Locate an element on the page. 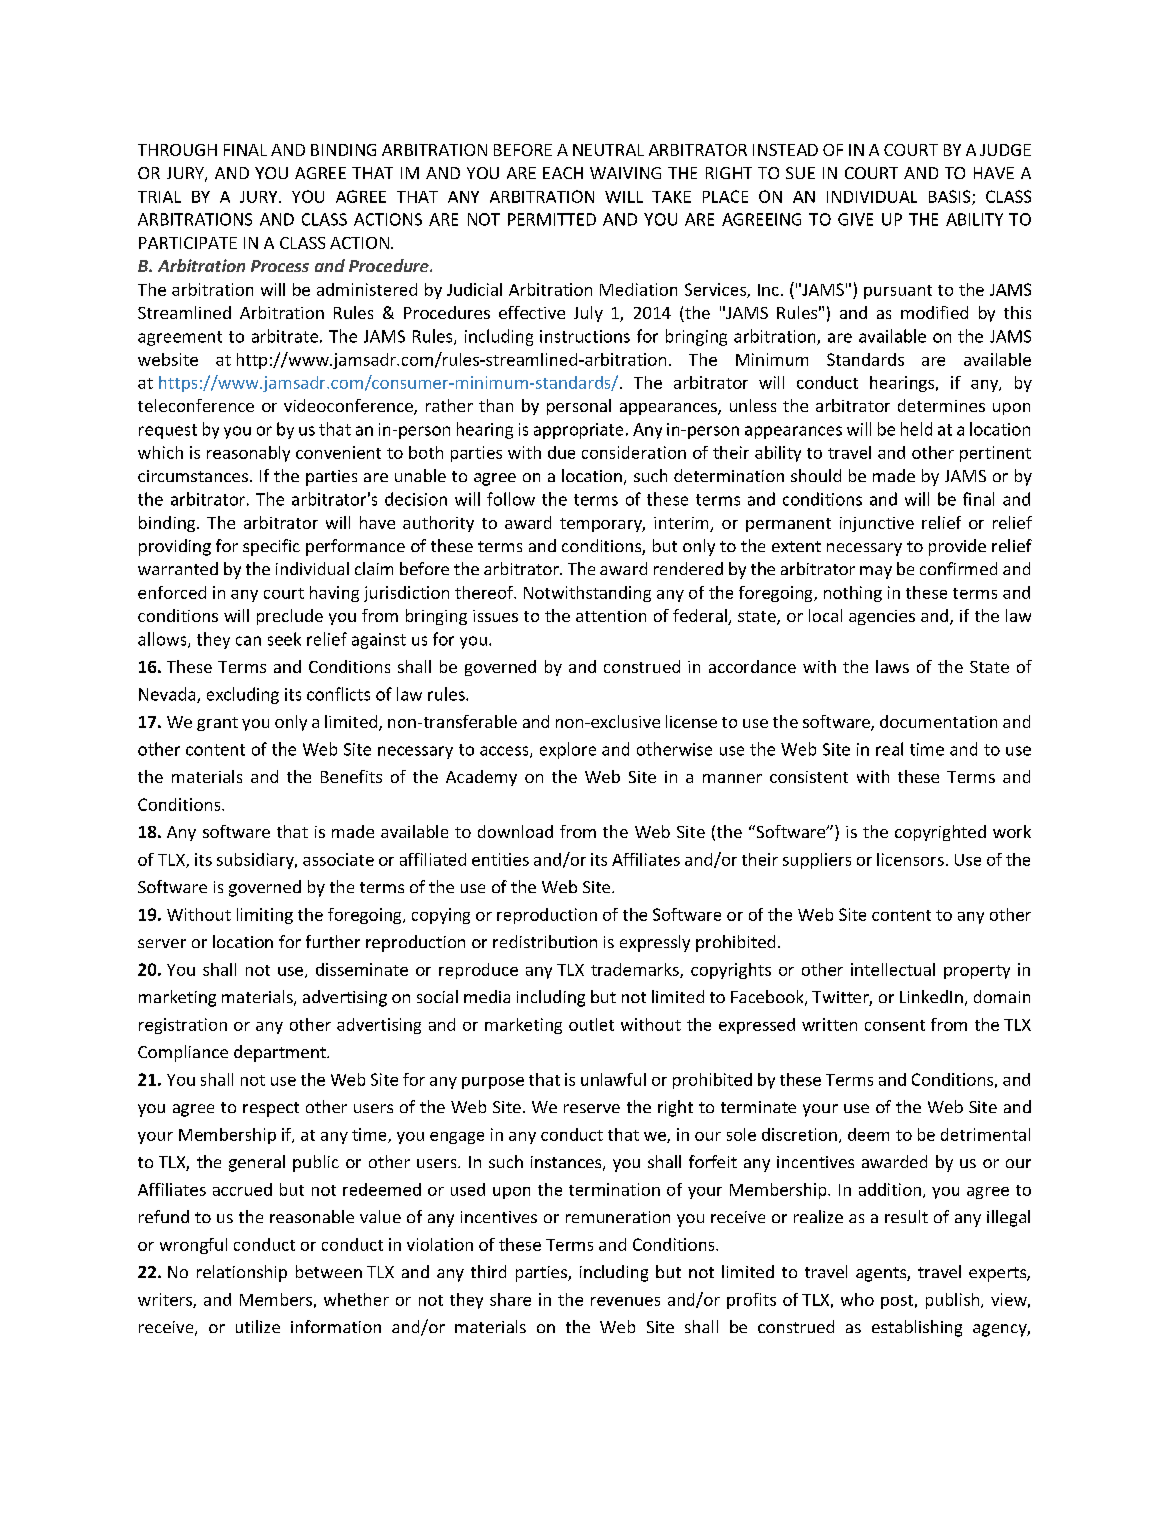  documentation is located at coordinates (938, 721).
